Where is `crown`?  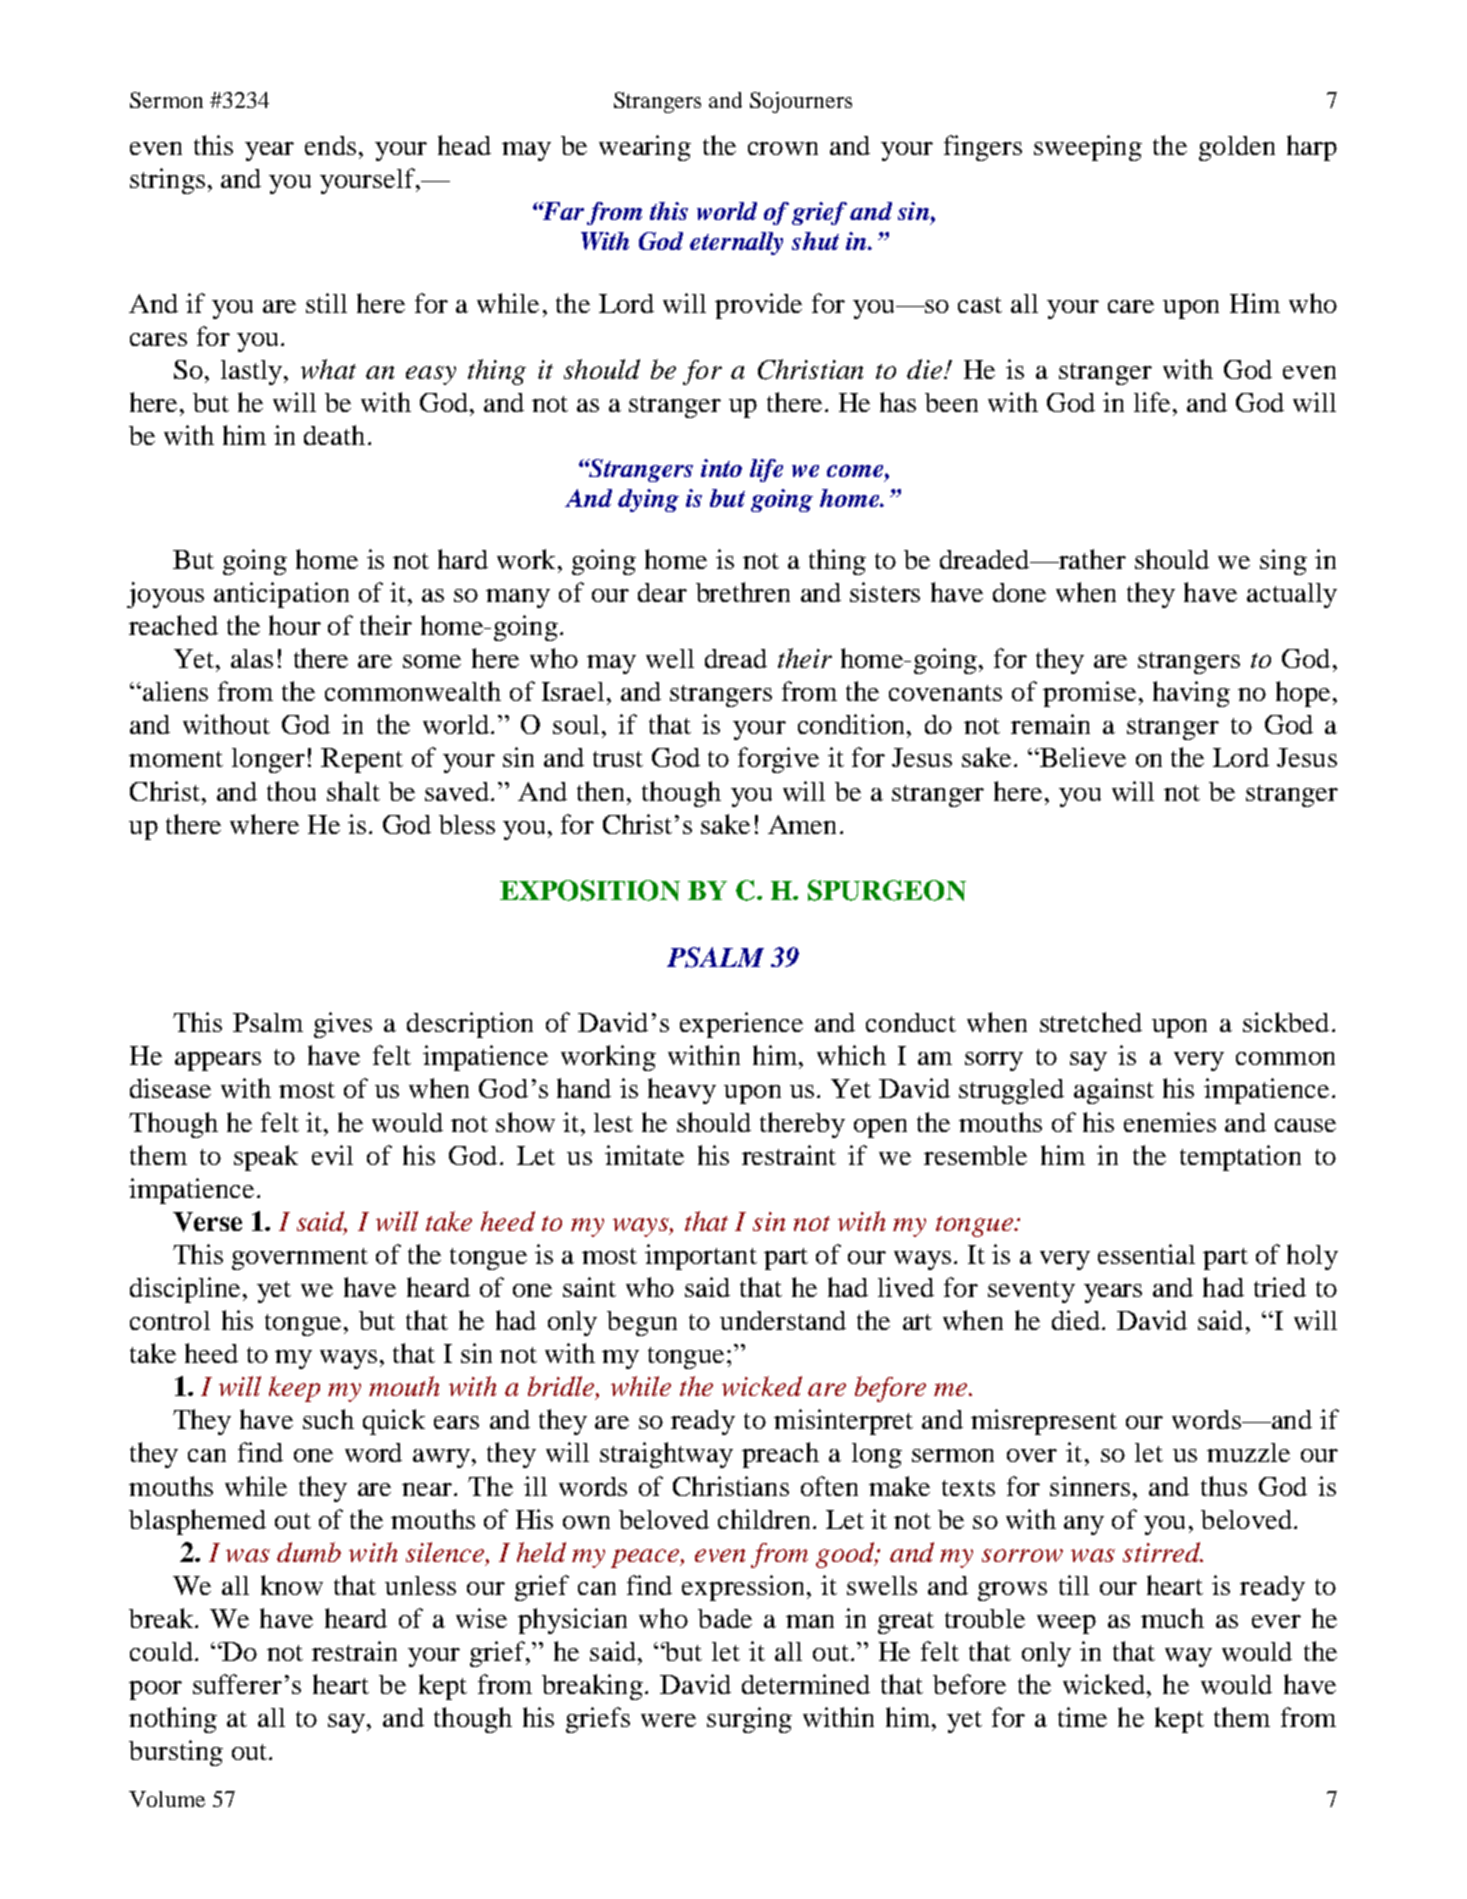 crown is located at coordinates (783, 148).
